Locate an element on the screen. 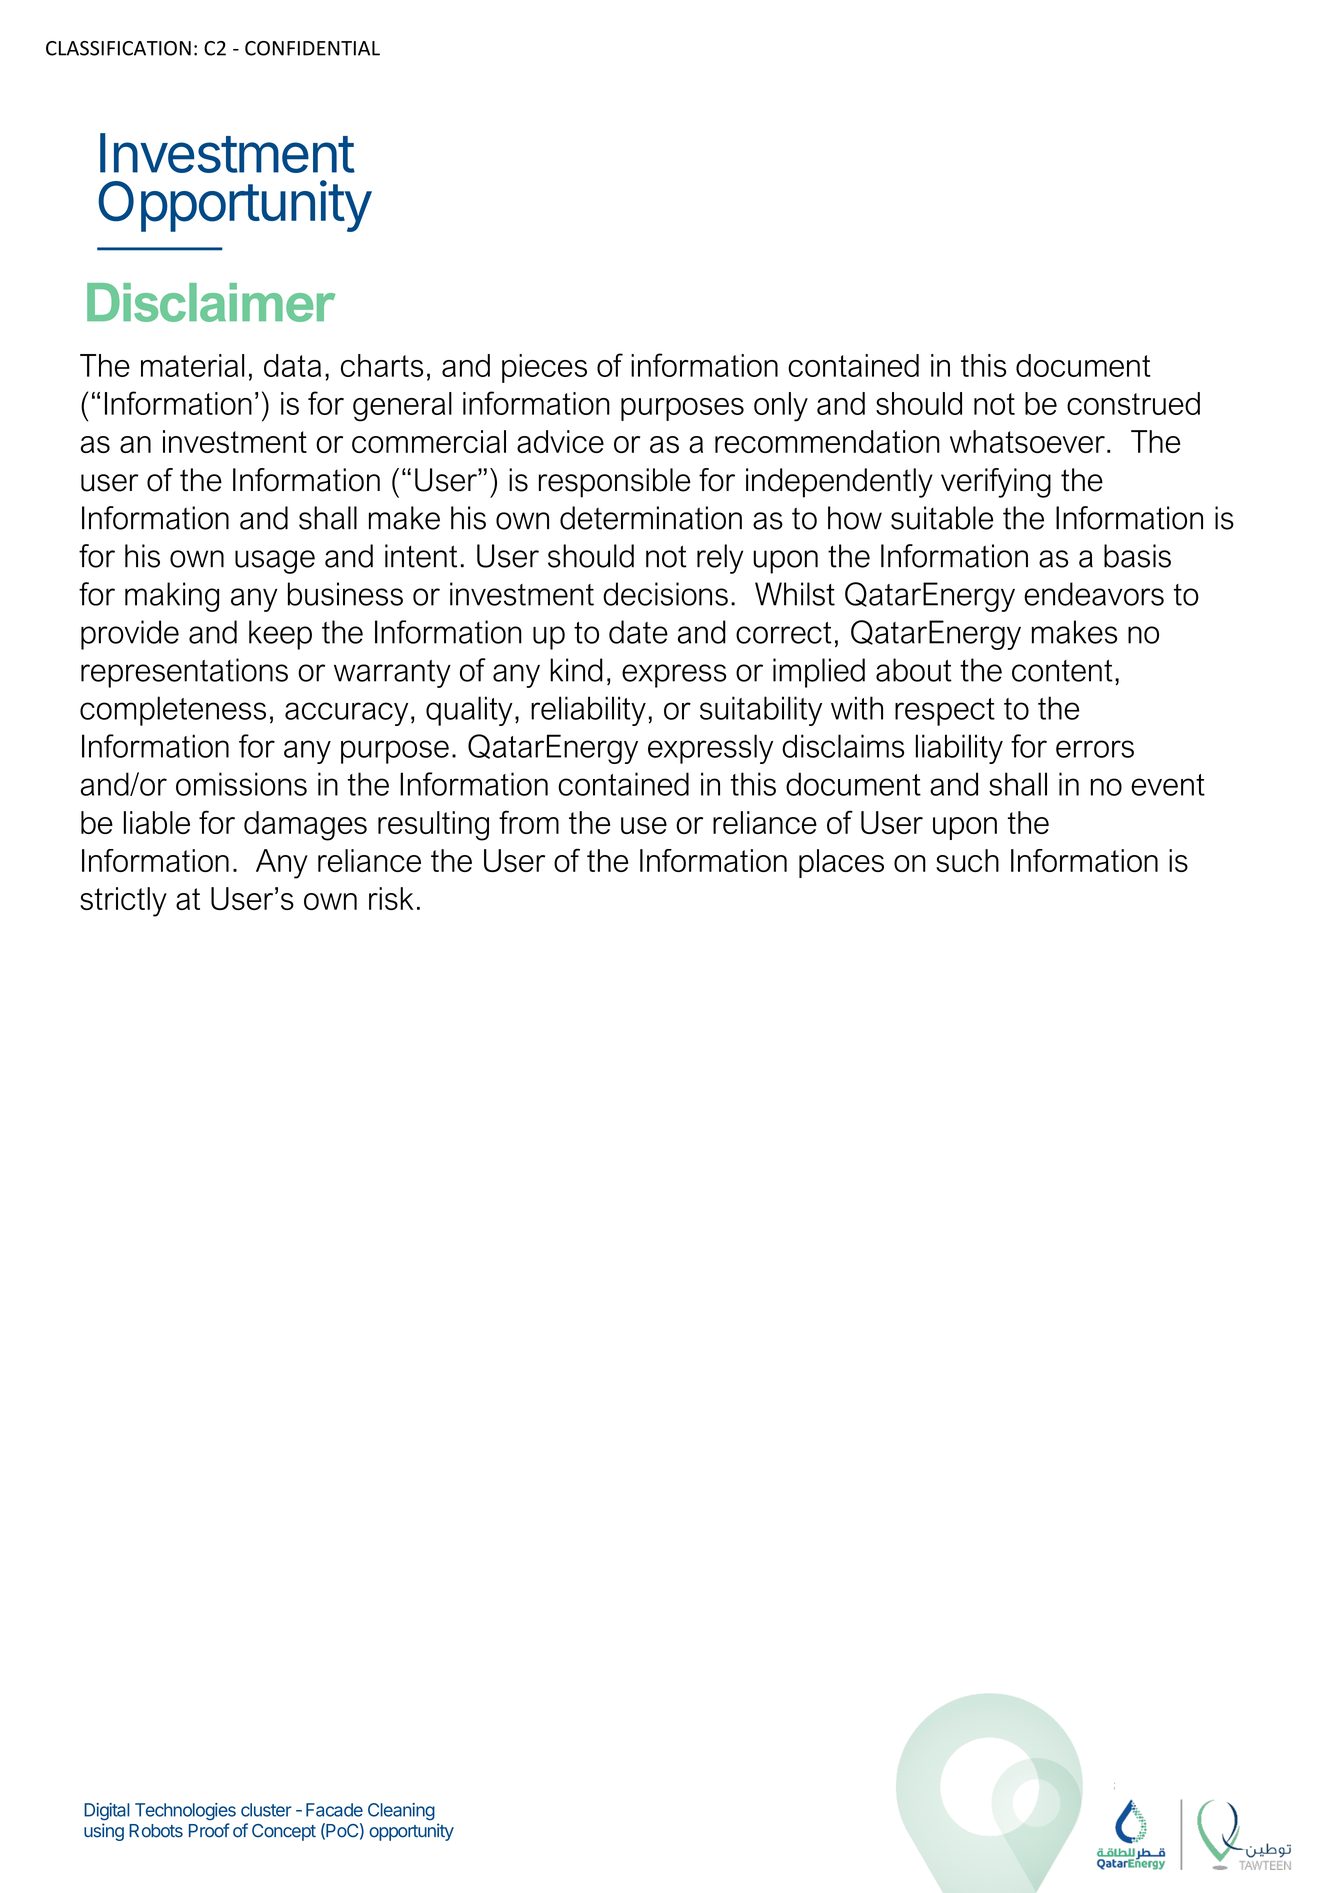 The height and width of the screenshot is (1893, 1339). strictly is located at coordinates (123, 902).
